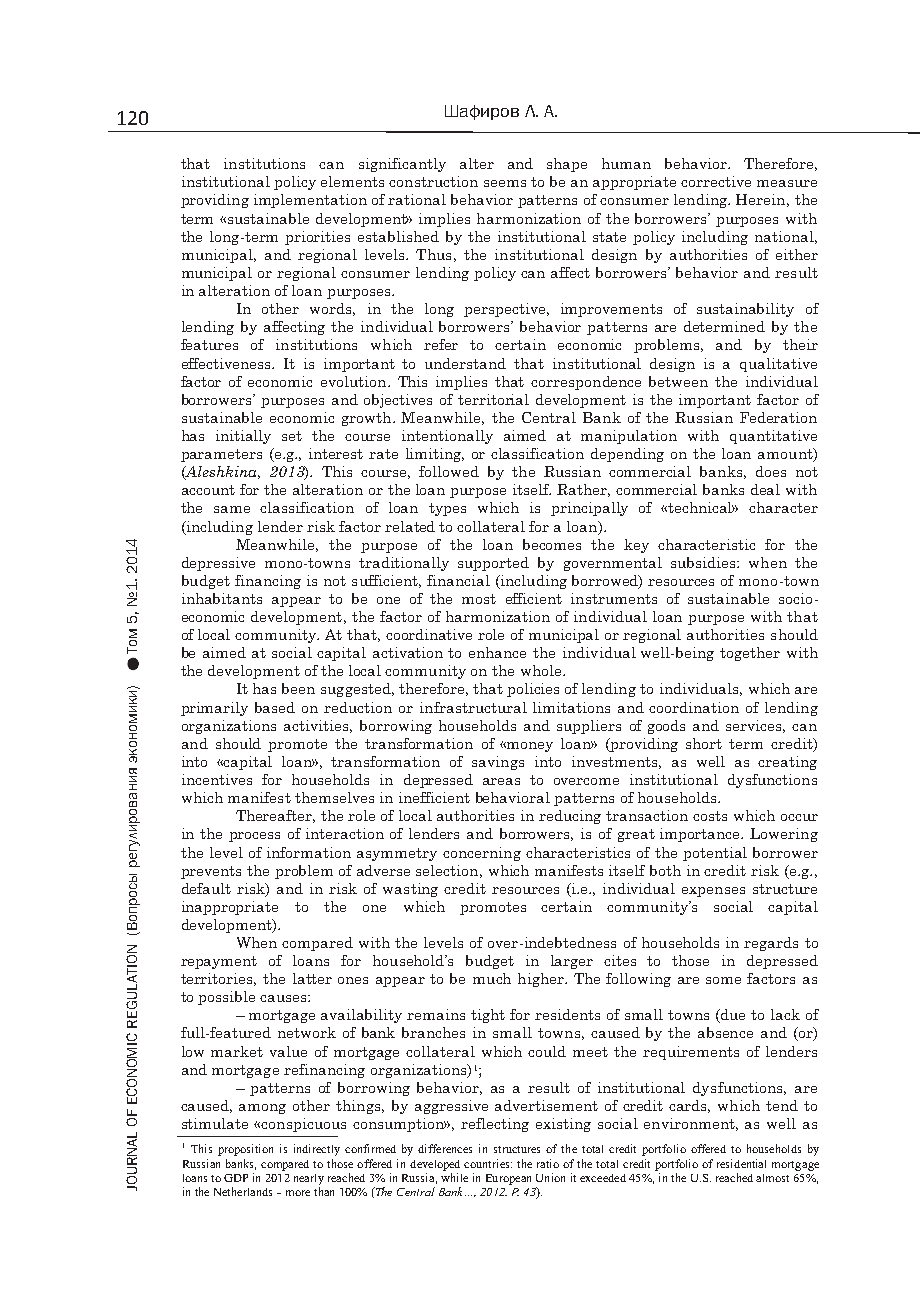 Image resolution: width=924 pixels, height=1308 pixels. Describe the element at coordinates (245, 1150) in the document. I see `proposition` at that location.
